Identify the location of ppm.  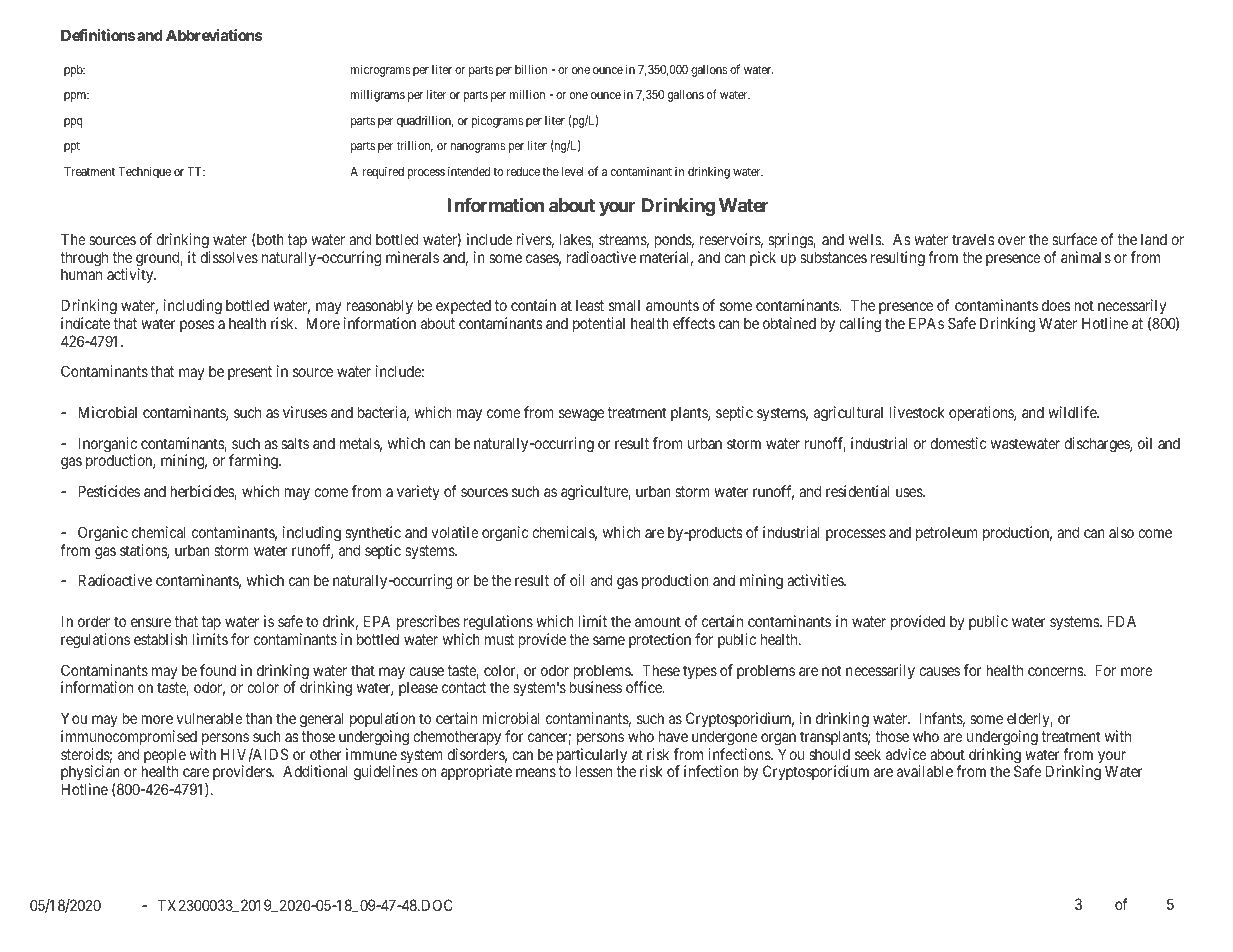
(76, 97).
